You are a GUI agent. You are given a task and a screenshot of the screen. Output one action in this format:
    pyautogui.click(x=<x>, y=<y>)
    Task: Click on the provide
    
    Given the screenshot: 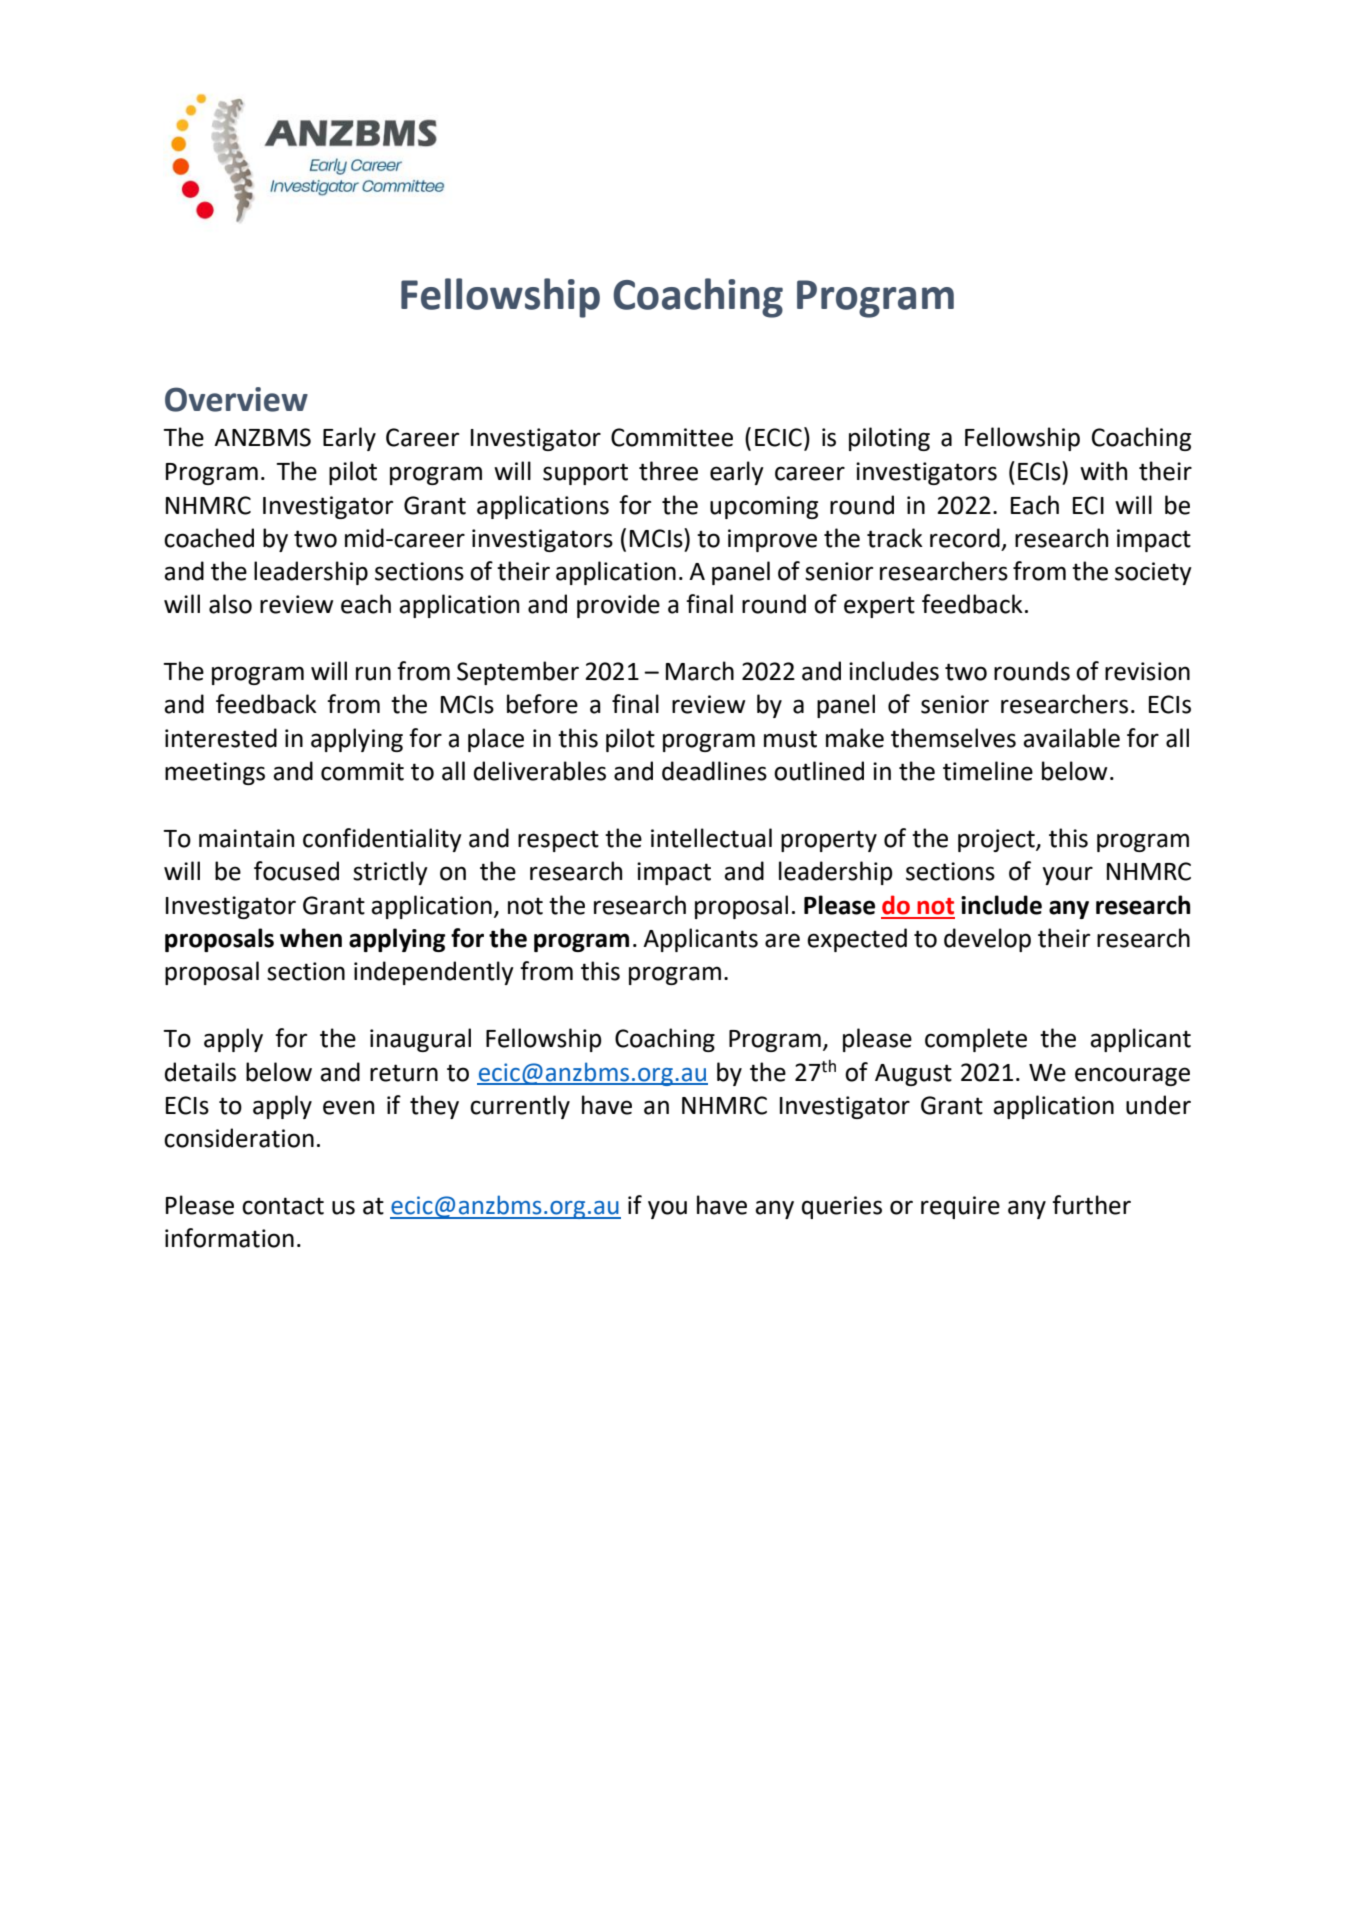 What is the action you would take?
    pyautogui.click(x=618, y=606)
